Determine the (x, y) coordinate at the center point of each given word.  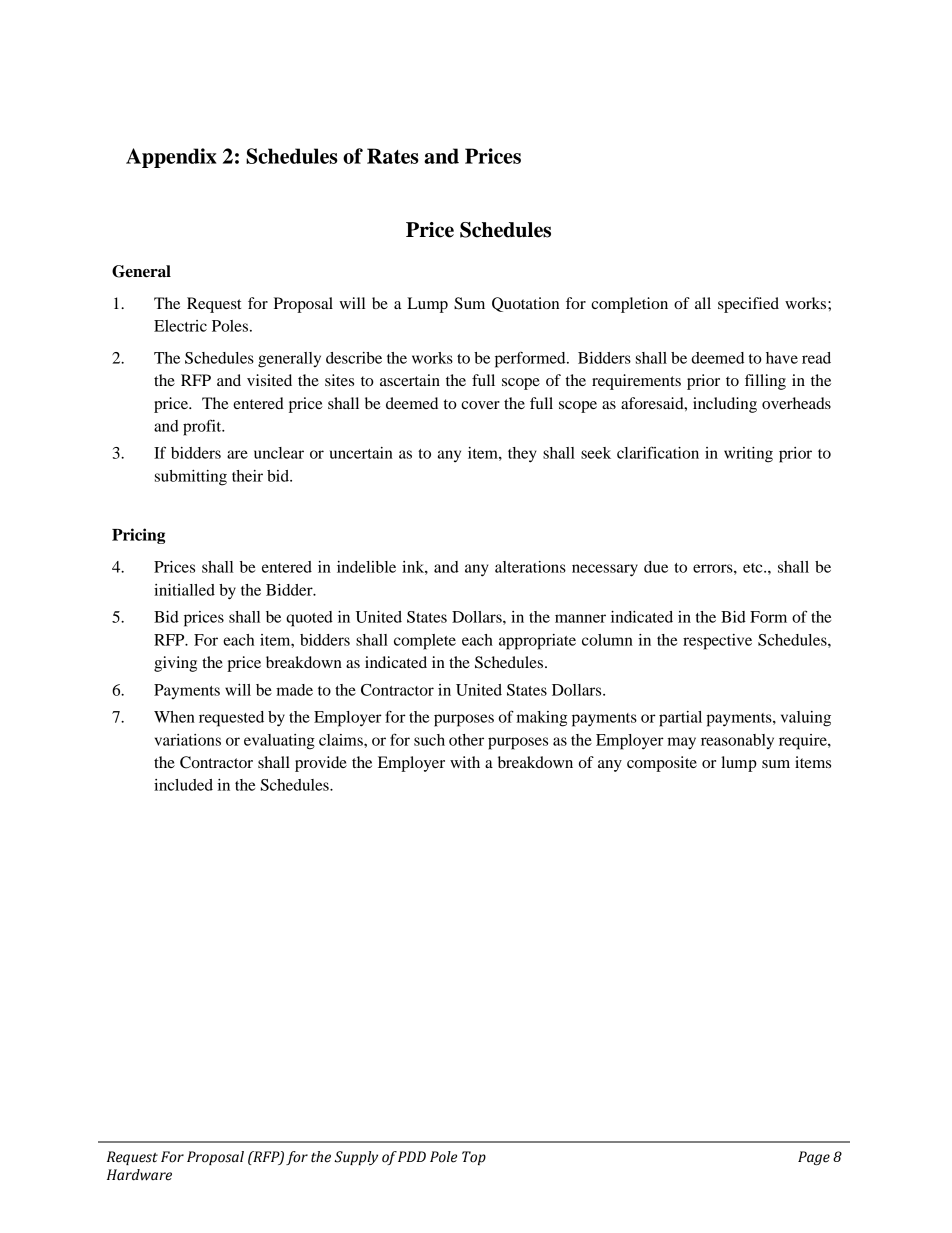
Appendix (171, 158)
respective (717, 642)
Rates (393, 156)
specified (748, 305)
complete (425, 642)
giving (175, 664)
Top (474, 1158)
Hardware (139, 1175)
